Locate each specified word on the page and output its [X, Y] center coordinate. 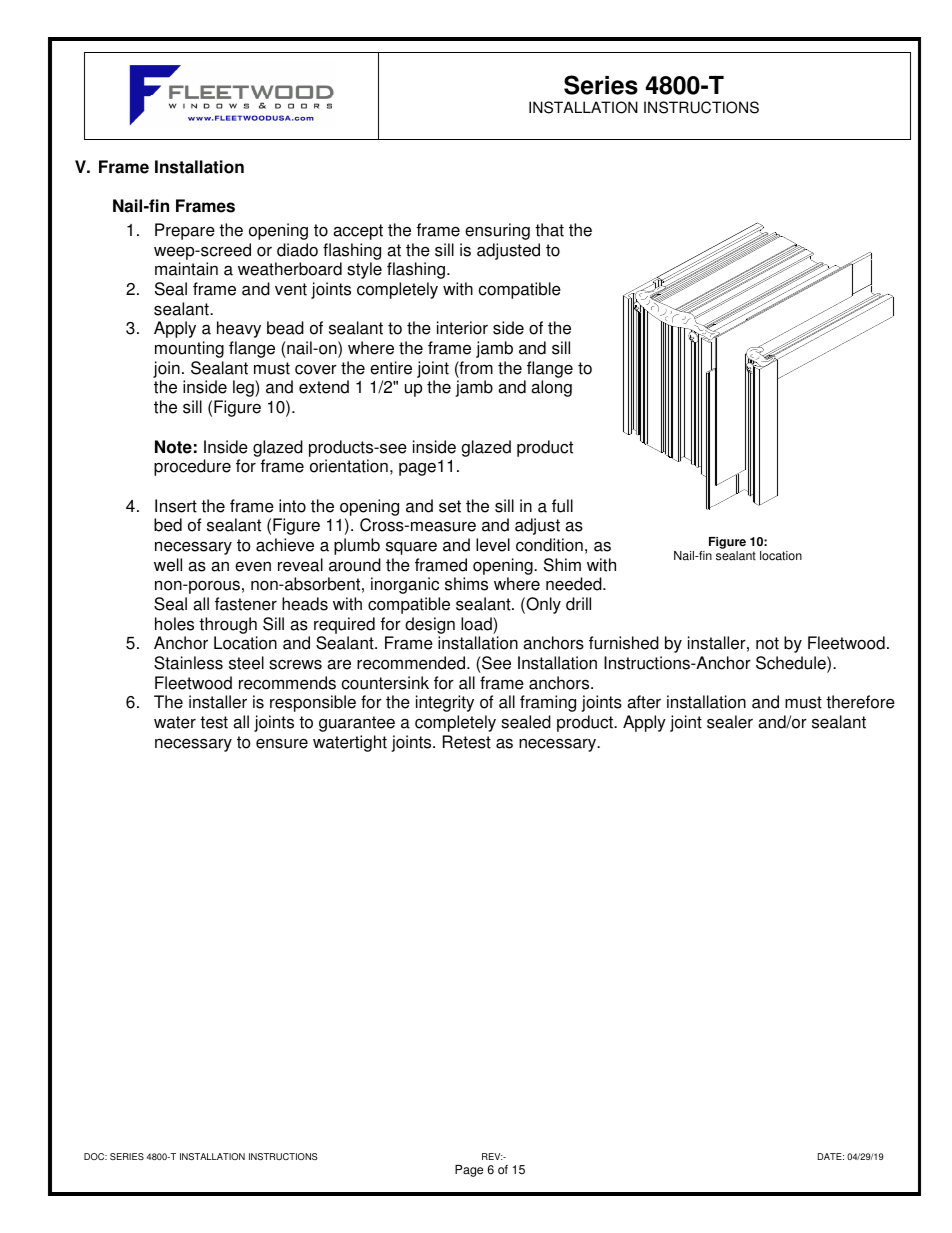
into [292, 506]
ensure [282, 743]
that [549, 230]
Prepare [185, 231]
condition [549, 545]
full [562, 506]
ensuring [497, 231]
